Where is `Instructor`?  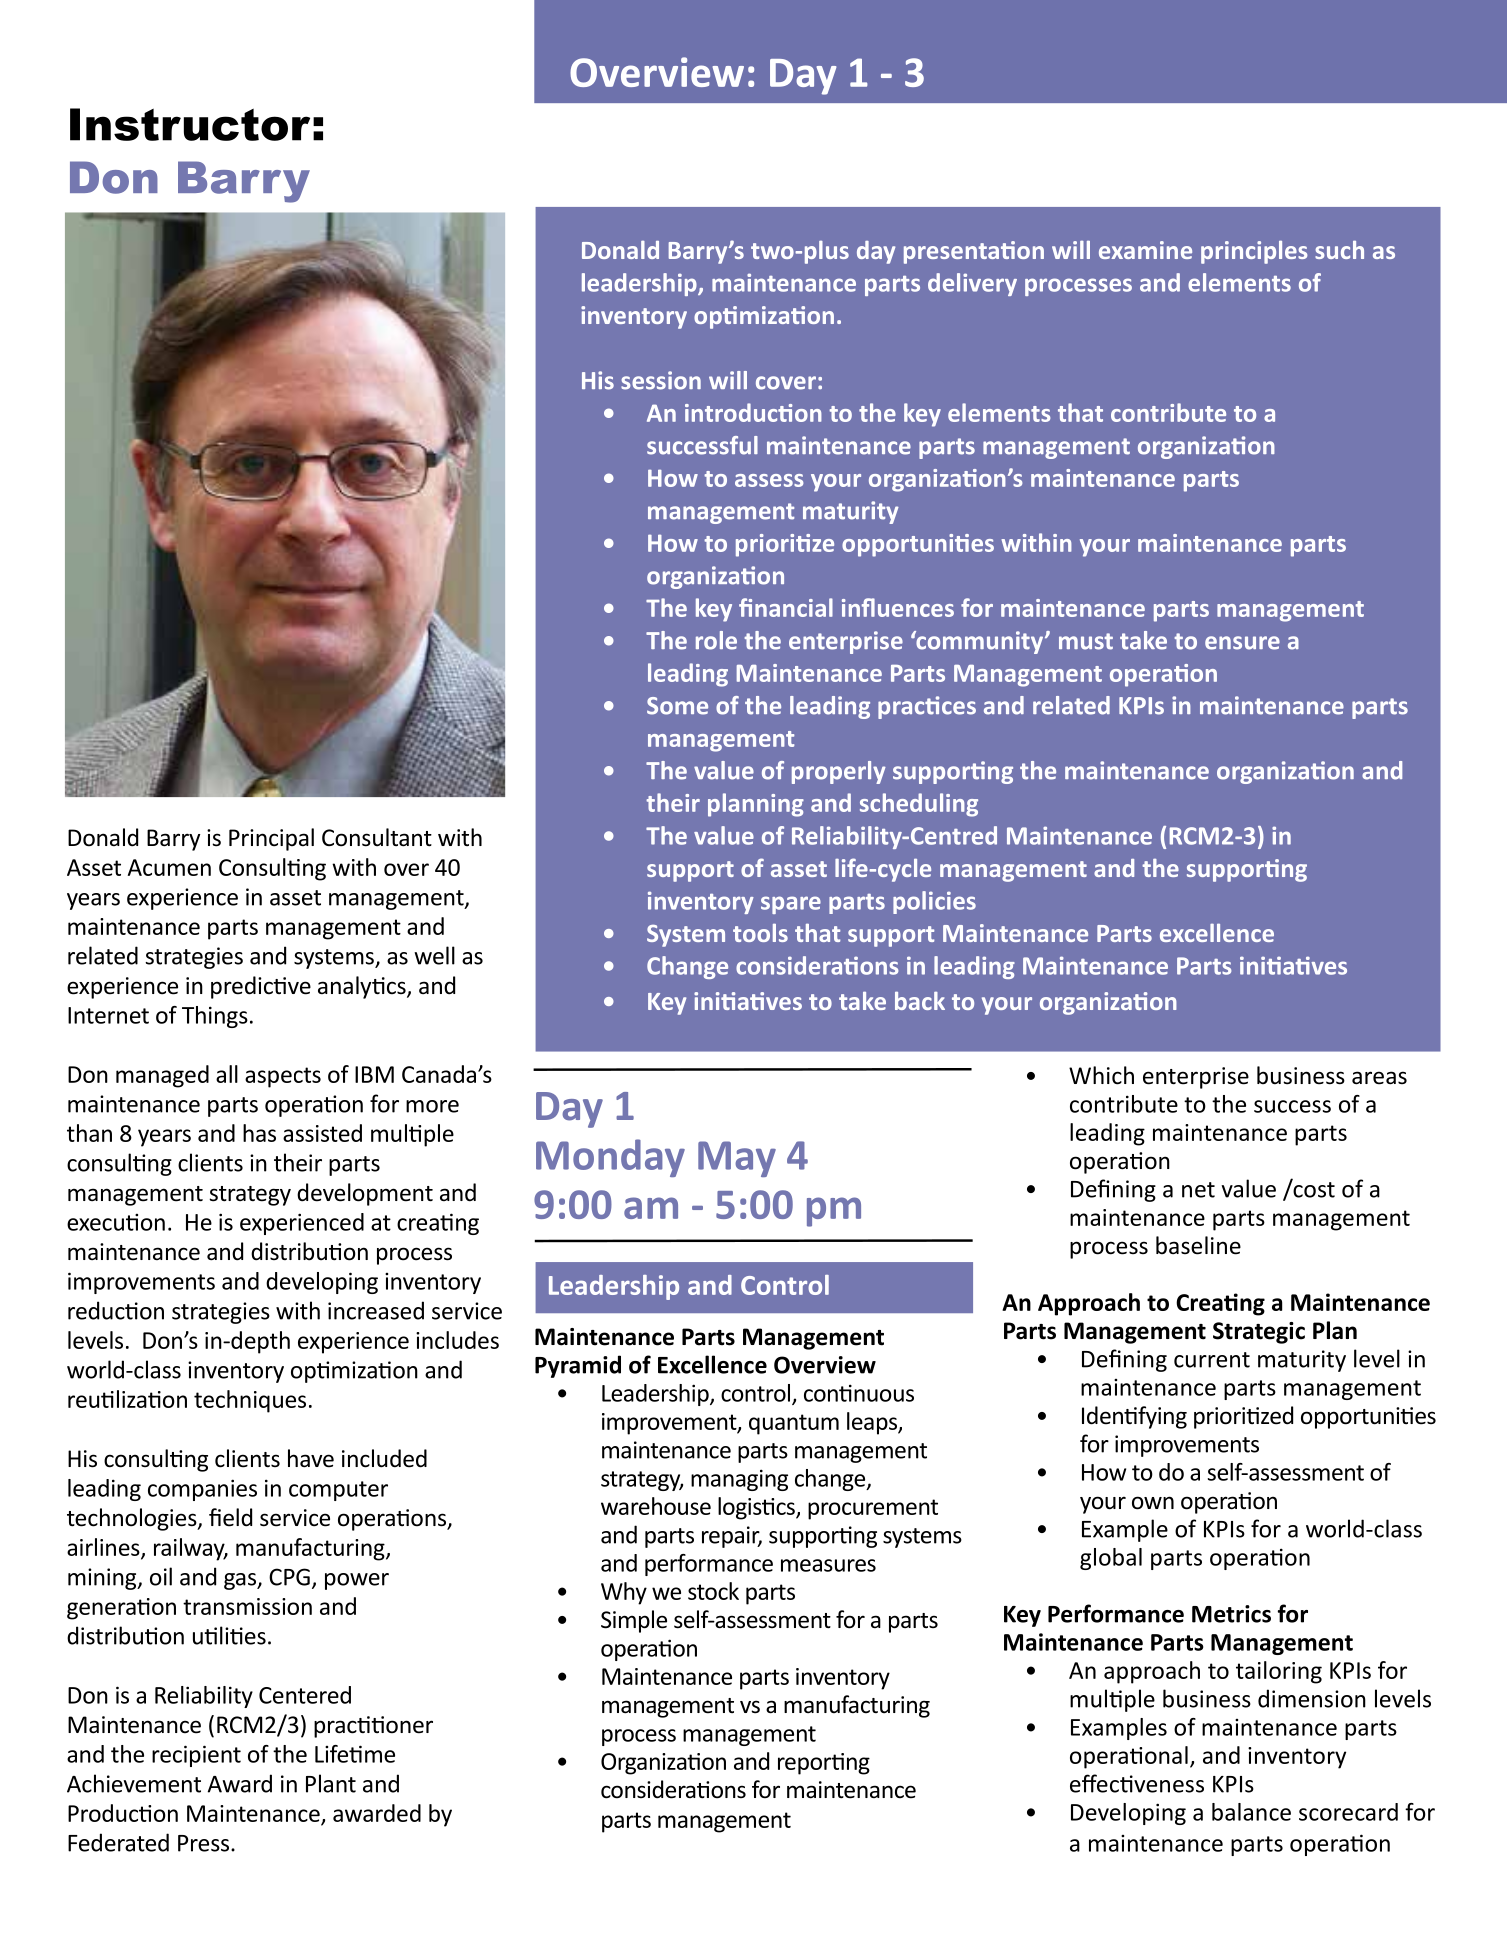
Instructor is located at coordinates (190, 124).
